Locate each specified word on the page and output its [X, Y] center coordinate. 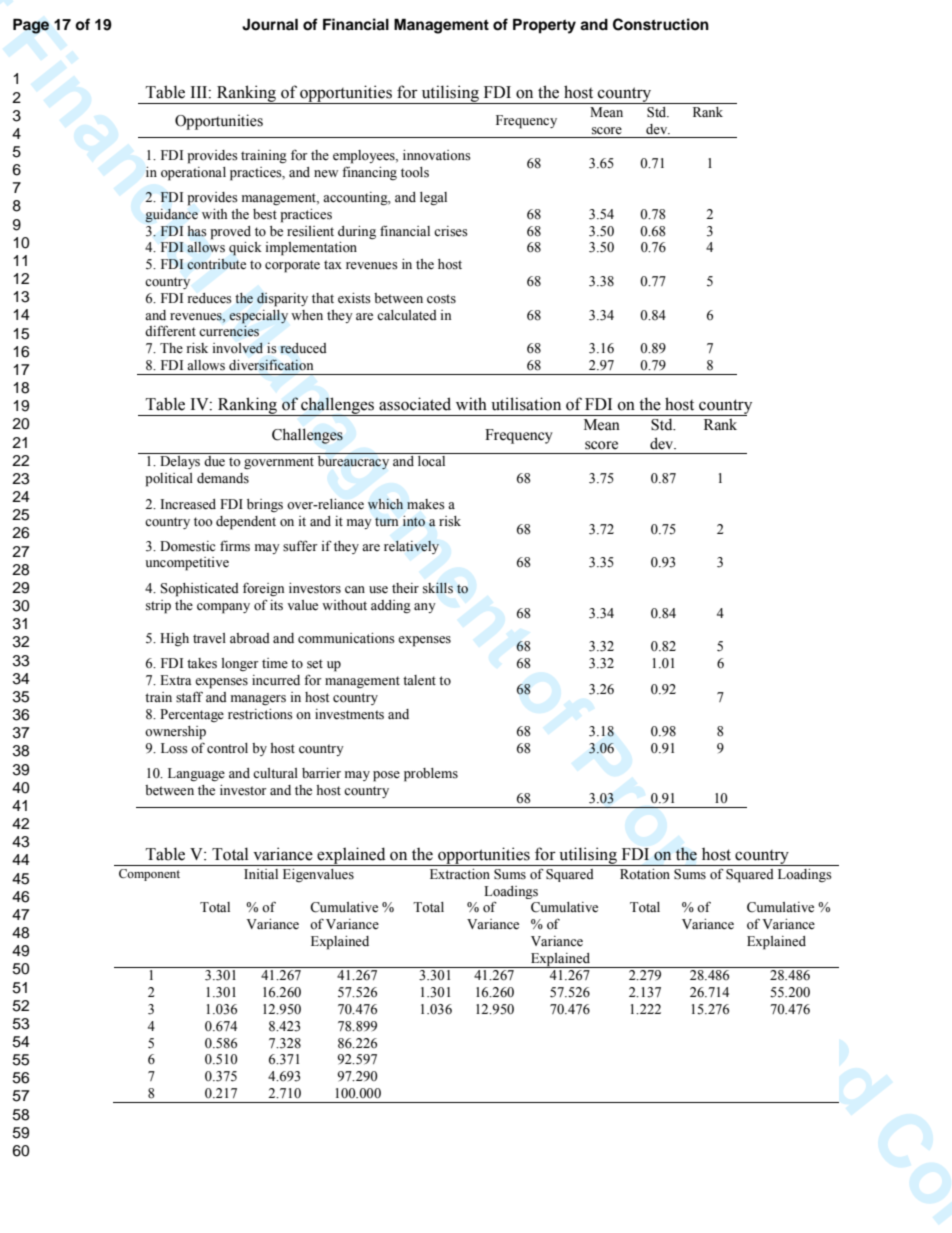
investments [349, 714]
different [170, 331]
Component [149, 875]
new [326, 174]
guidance [171, 216]
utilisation [526, 404]
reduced [303, 348]
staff [189, 697]
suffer [300, 546]
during [357, 232]
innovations [437, 155]
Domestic [187, 546]
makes [426, 504]
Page [31, 26]
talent [419, 680]
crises [451, 231]
